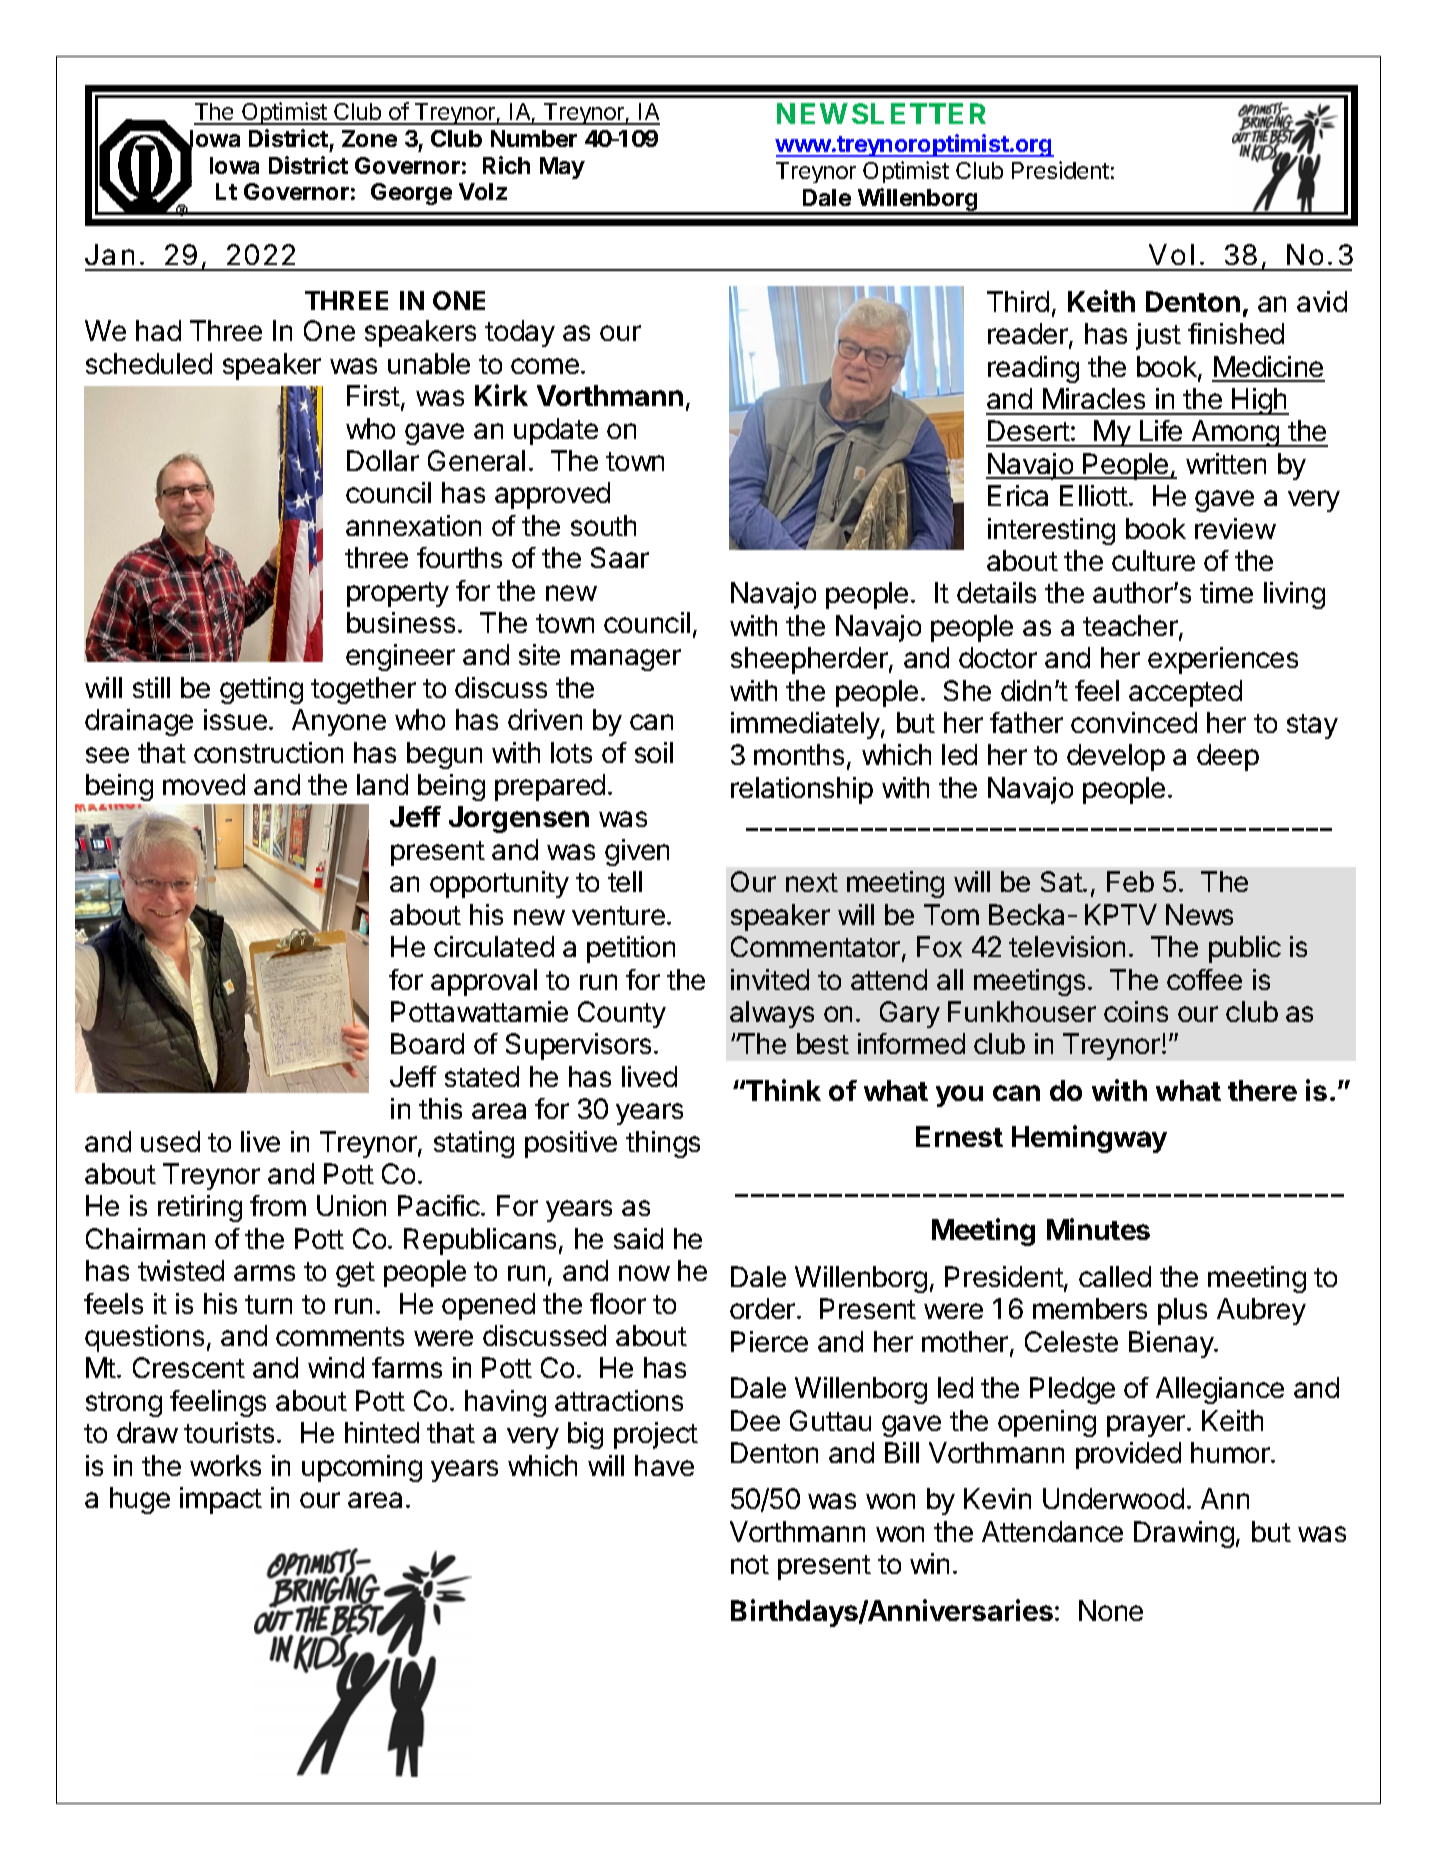  I want to click on not, so click(750, 1564).
